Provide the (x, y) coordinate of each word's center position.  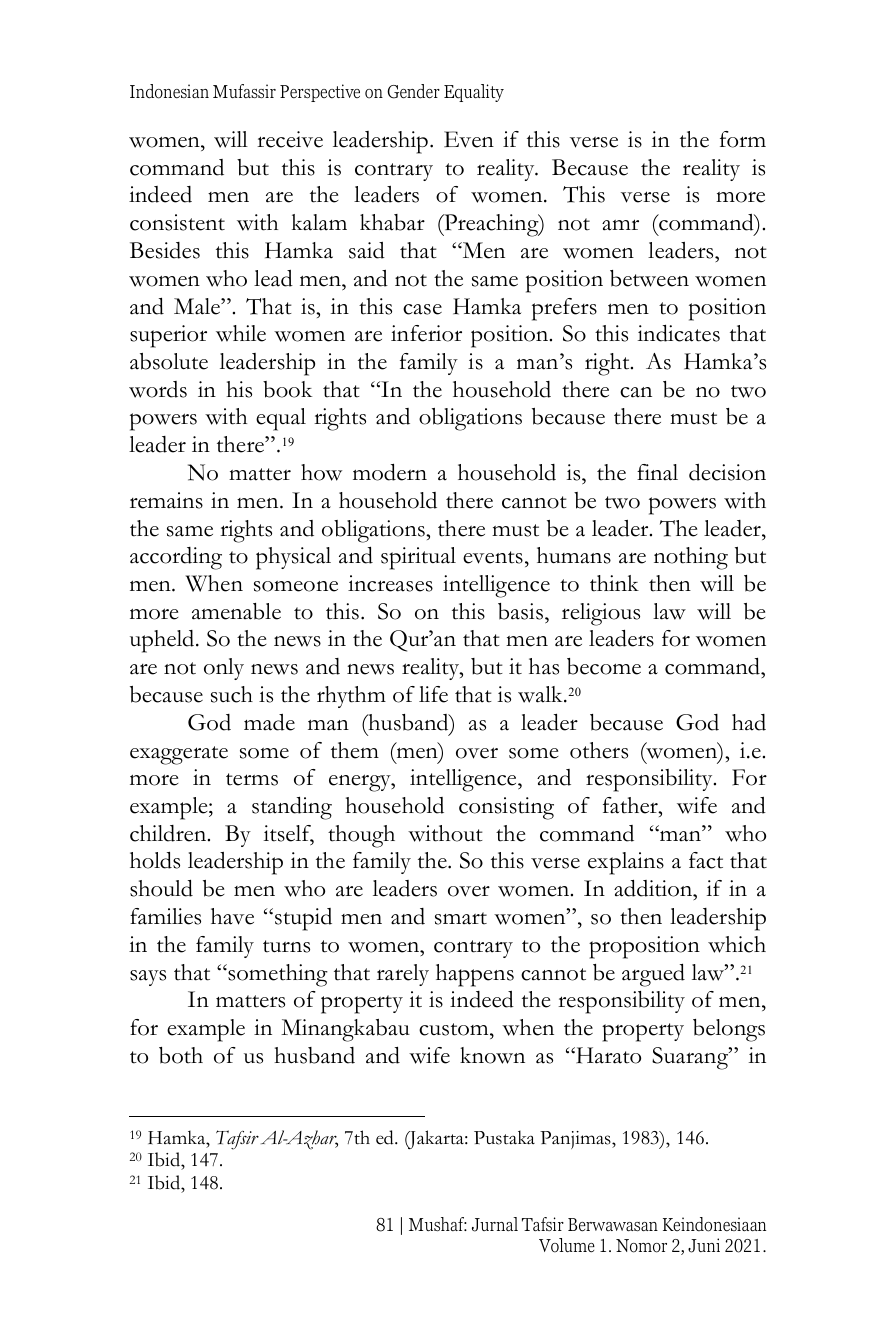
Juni (704, 1245)
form (743, 139)
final (657, 472)
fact (706, 860)
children (169, 833)
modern (390, 472)
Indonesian (169, 91)
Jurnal (495, 1224)
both (181, 1055)
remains (166, 500)
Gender (413, 91)
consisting (506, 808)
